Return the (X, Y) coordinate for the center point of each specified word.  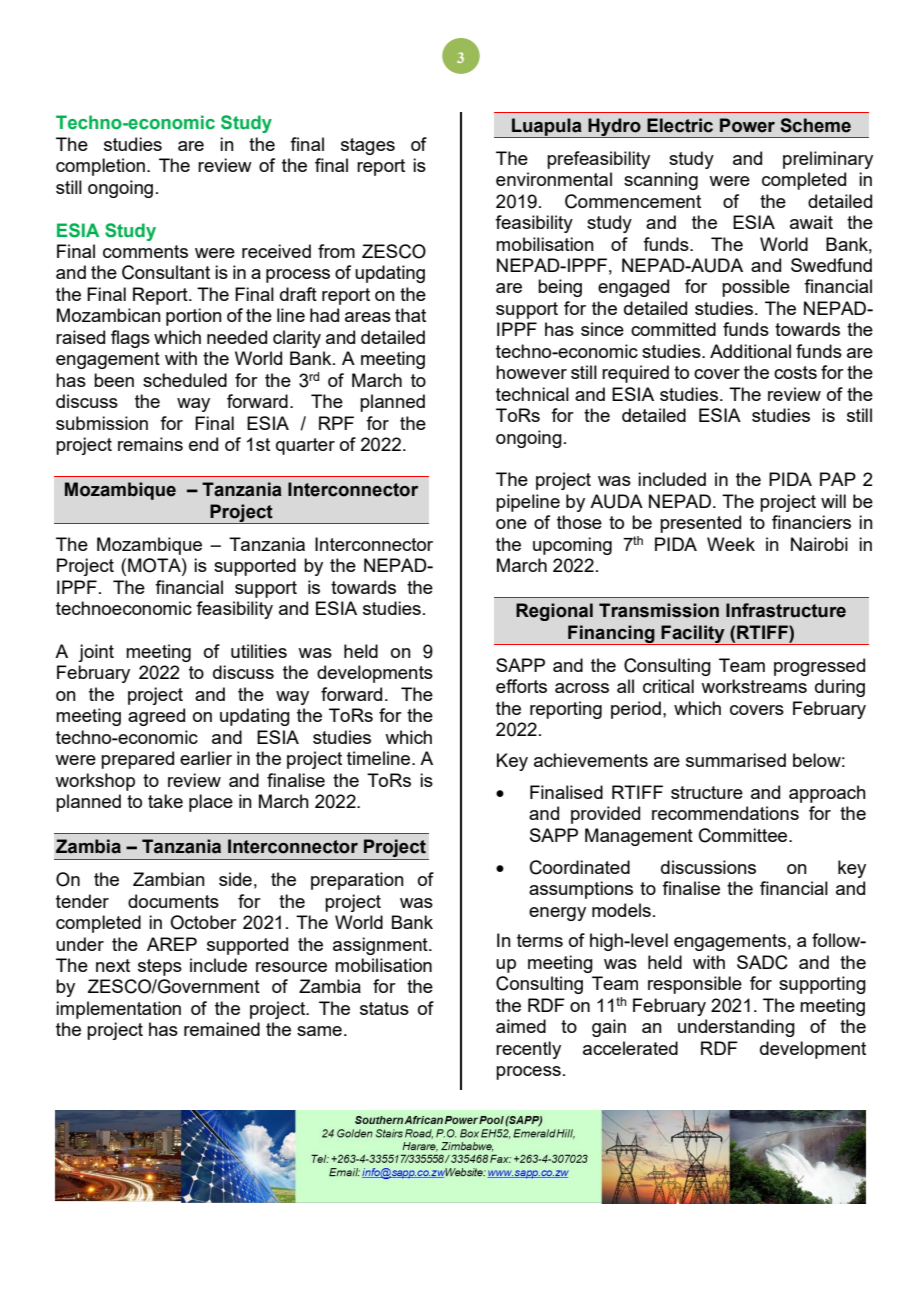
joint (96, 653)
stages (368, 146)
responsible (695, 985)
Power (747, 125)
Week (731, 544)
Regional (554, 612)
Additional (750, 351)
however (531, 372)
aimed (521, 1026)
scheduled (185, 380)
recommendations (725, 813)
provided (605, 815)
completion (100, 167)
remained (222, 1029)
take (165, 801)
